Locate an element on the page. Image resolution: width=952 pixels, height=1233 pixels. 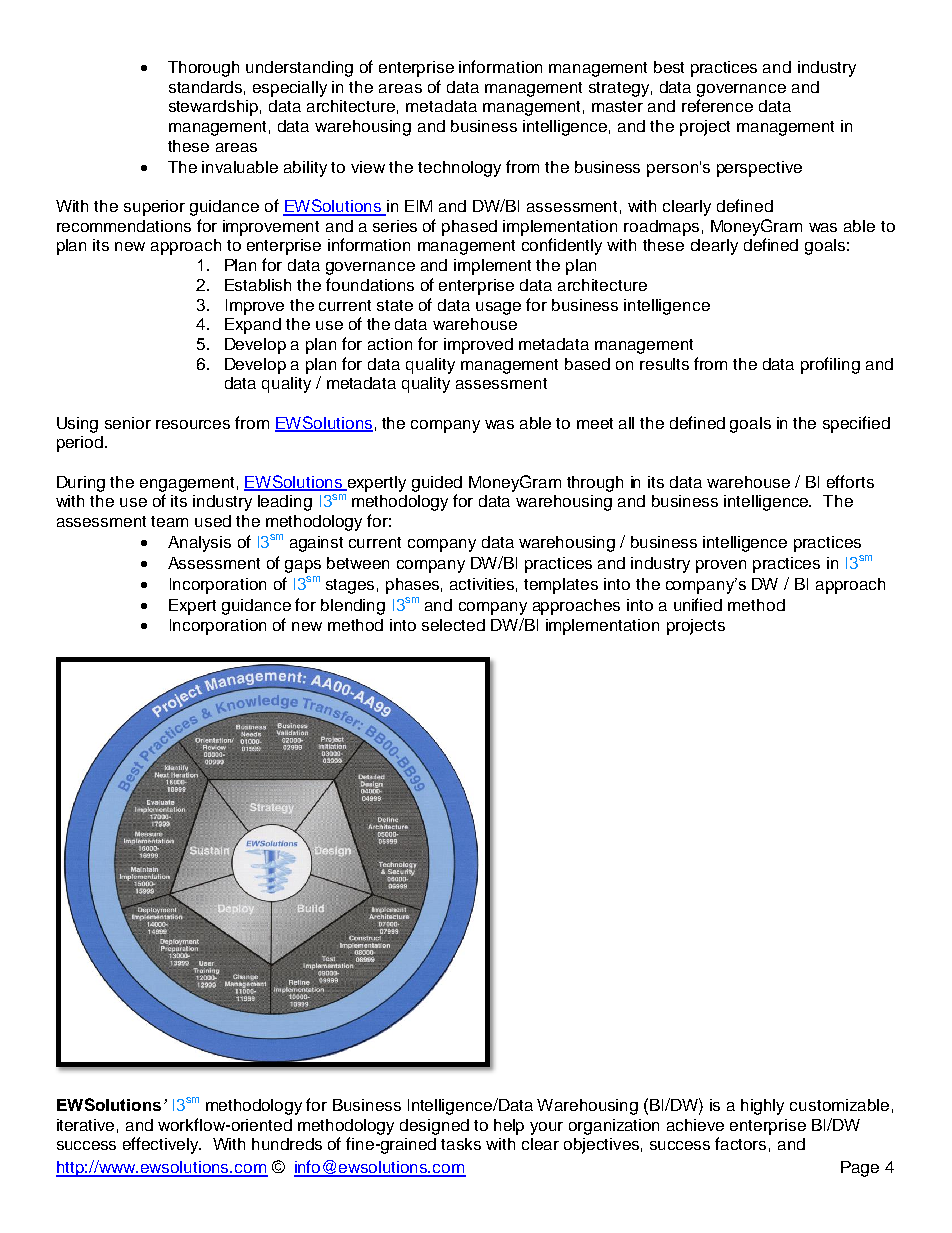
effectively is located at coordinates (162, 1145).
